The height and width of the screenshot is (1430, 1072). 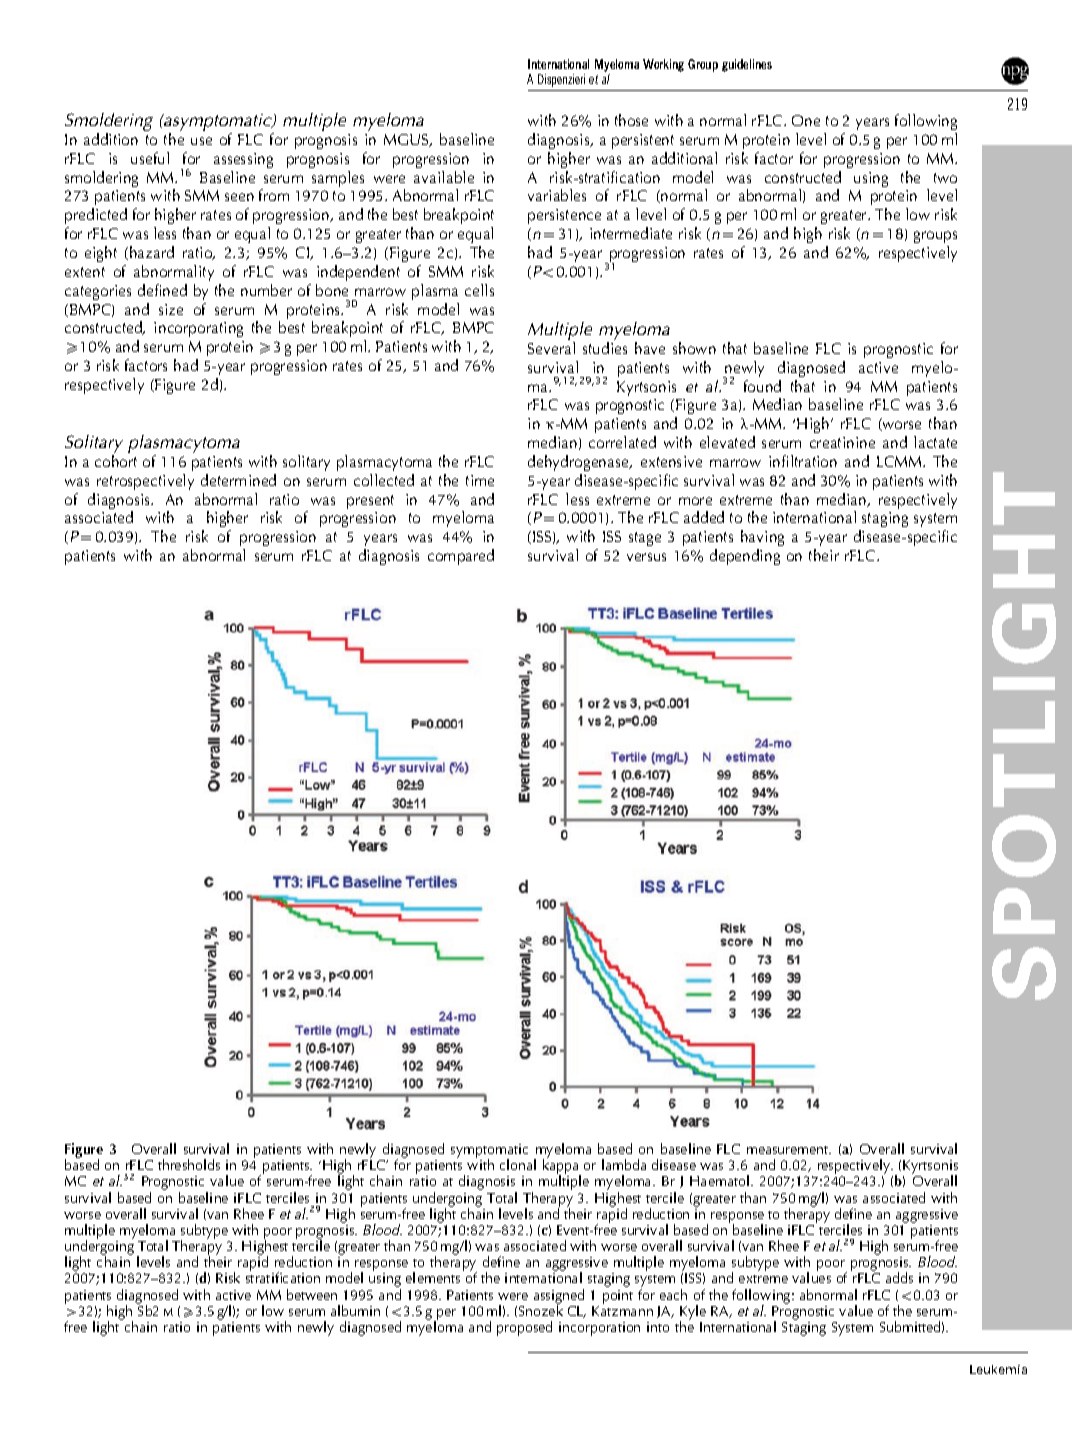 I want to click on those, so click(x=631, y=120).
